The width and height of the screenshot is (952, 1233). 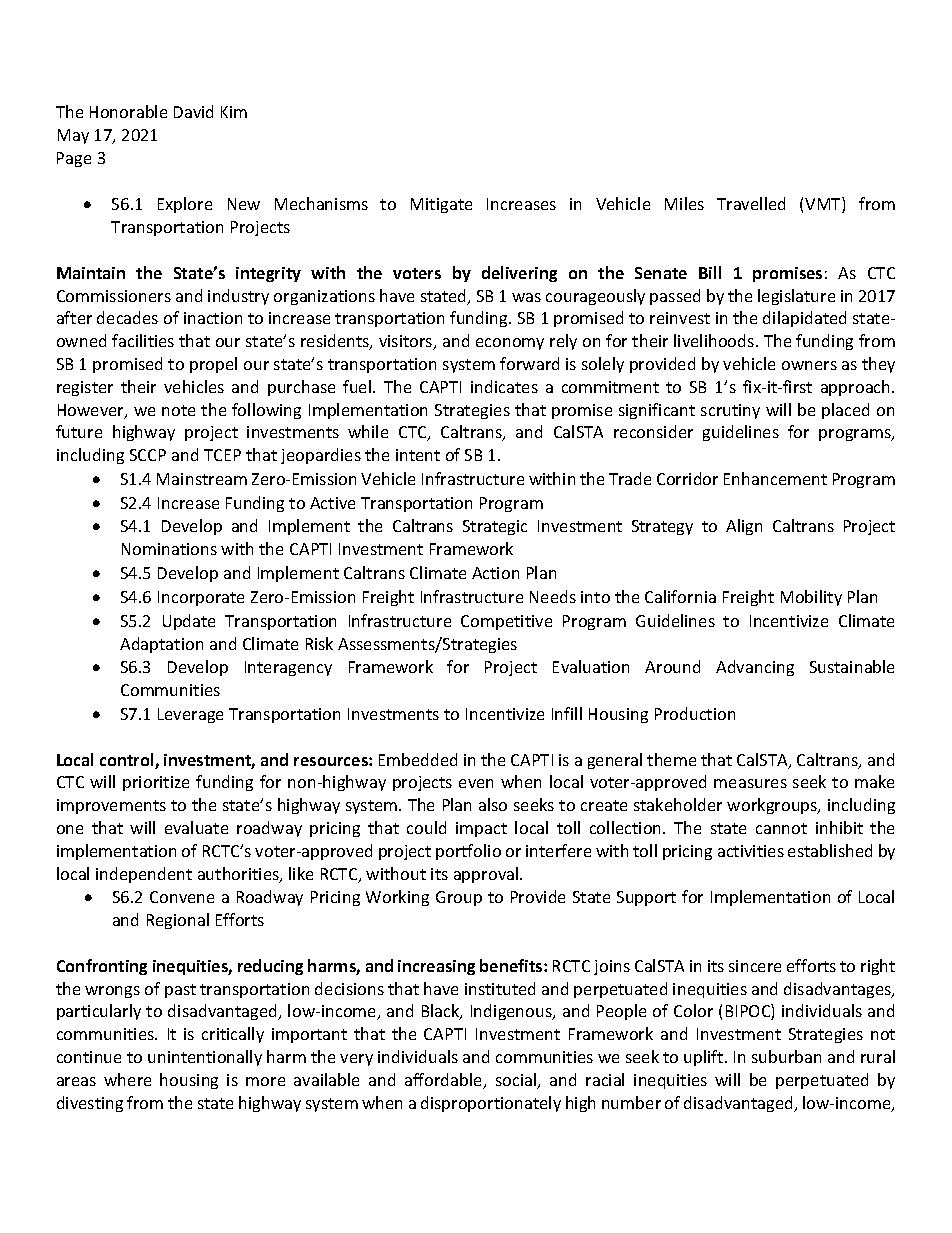 What do you see at coordinates (506, 622) in the screenshot?
I see `Competitive` at bounding box center [506, 622].
